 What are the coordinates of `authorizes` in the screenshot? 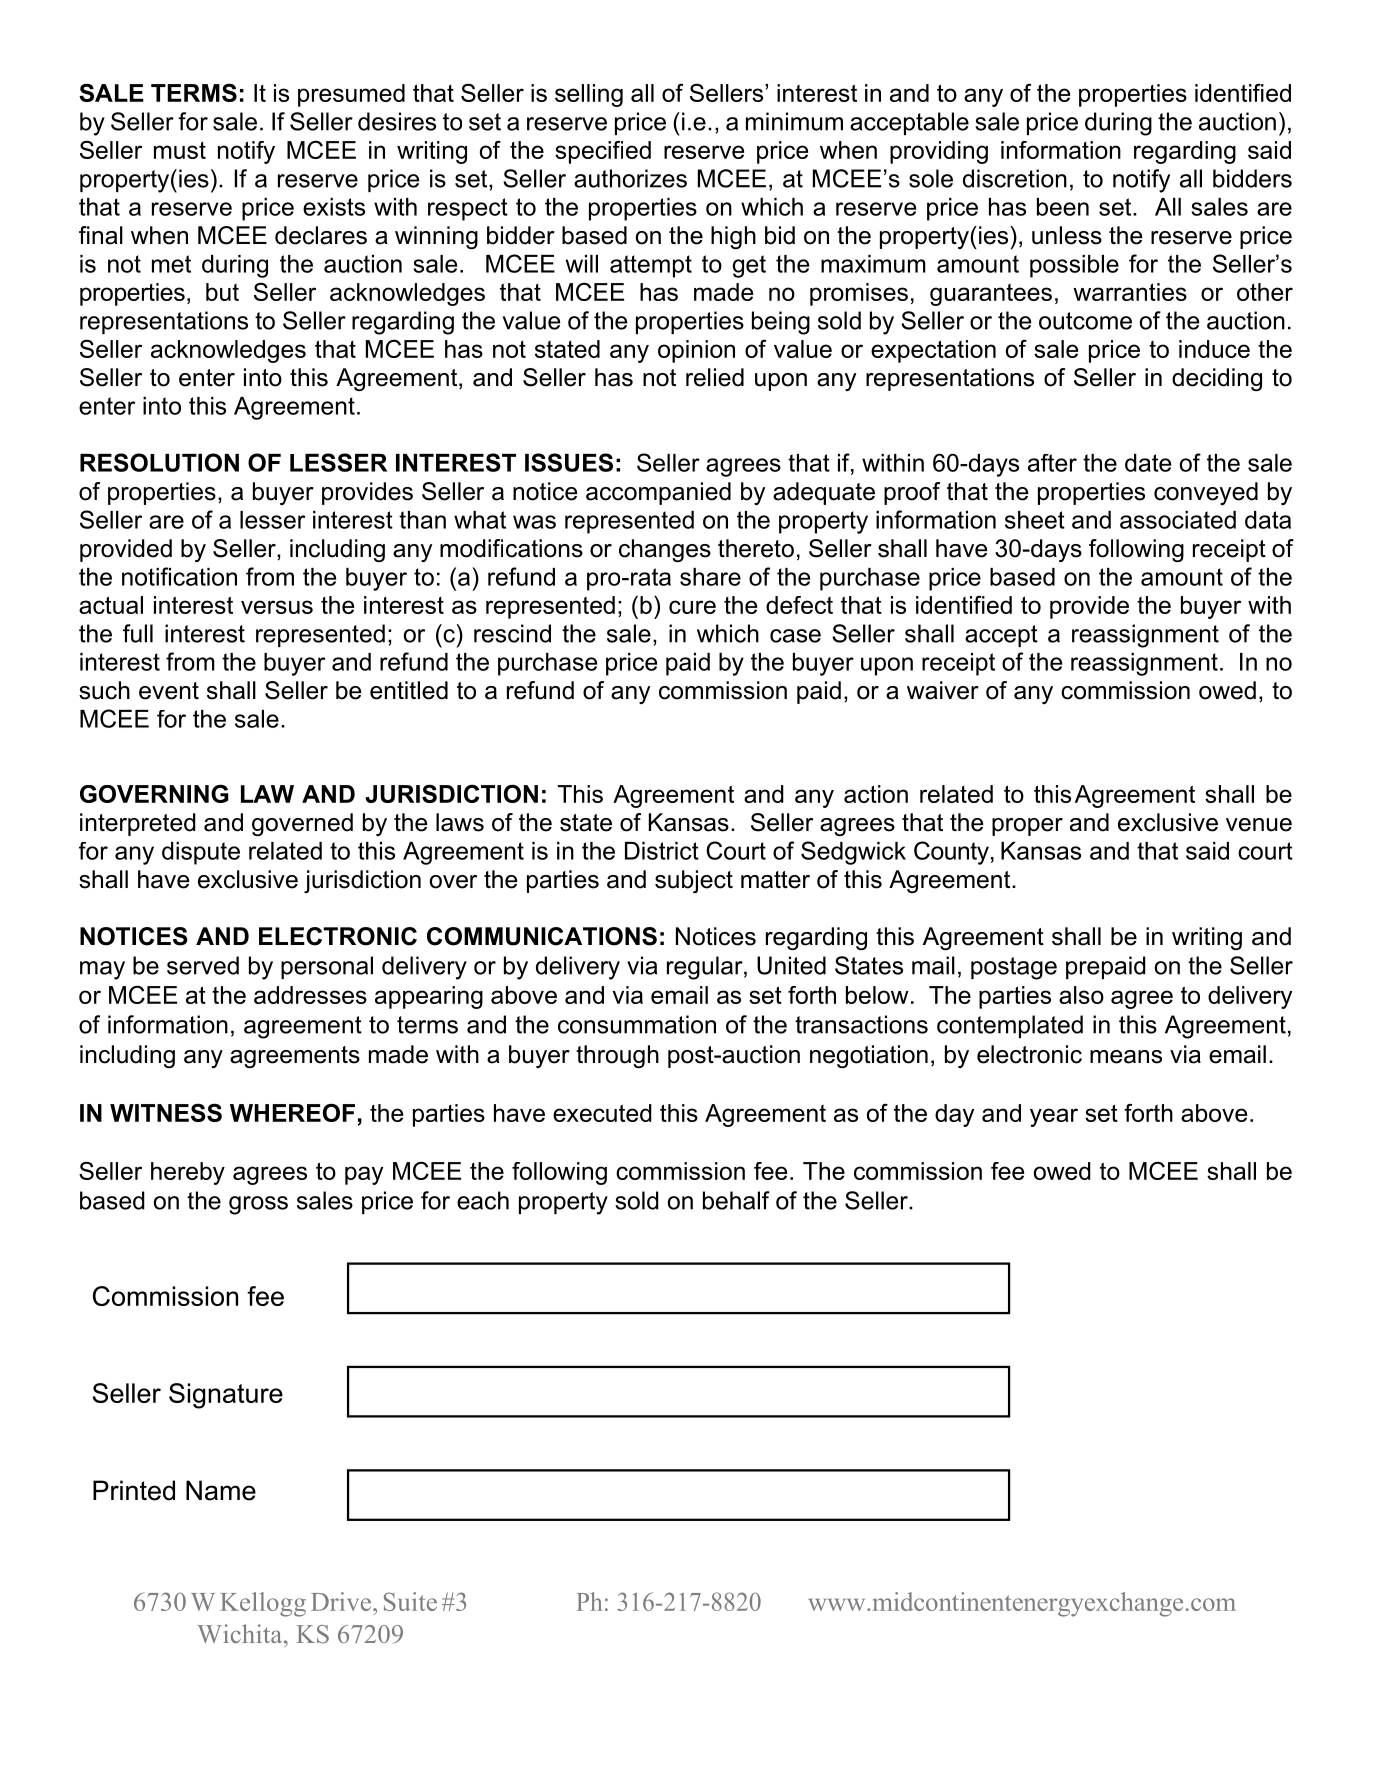 It's located at (630, 178).
